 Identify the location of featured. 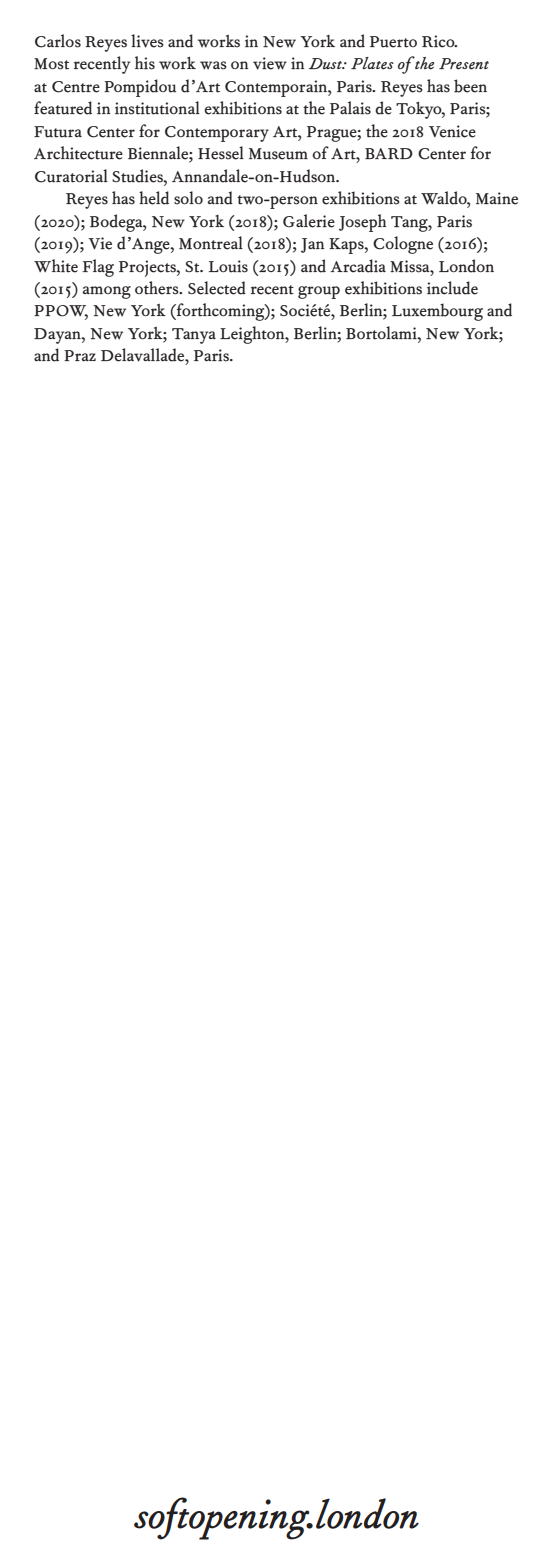
(63, 108).
